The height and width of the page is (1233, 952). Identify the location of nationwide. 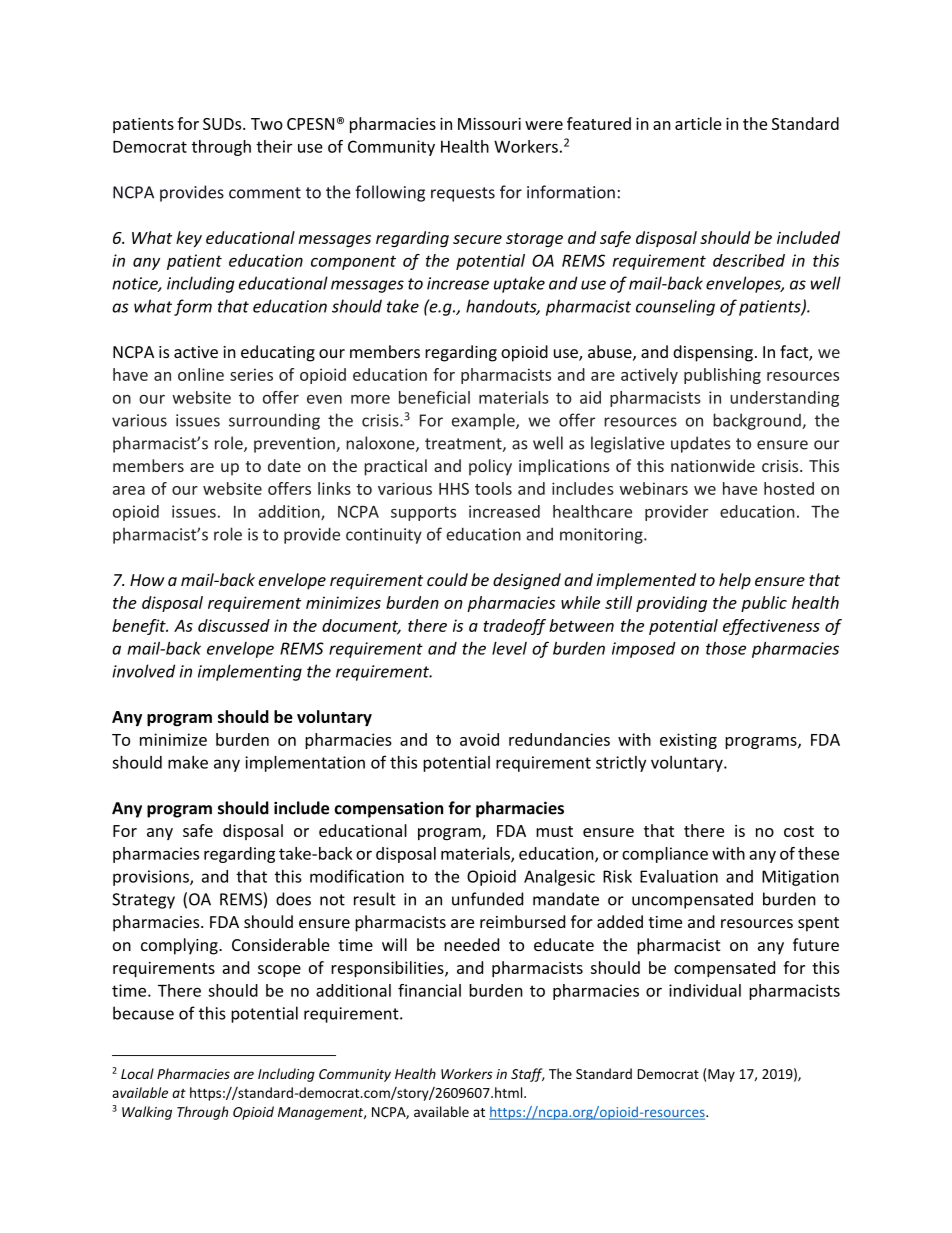
(713, 465).
